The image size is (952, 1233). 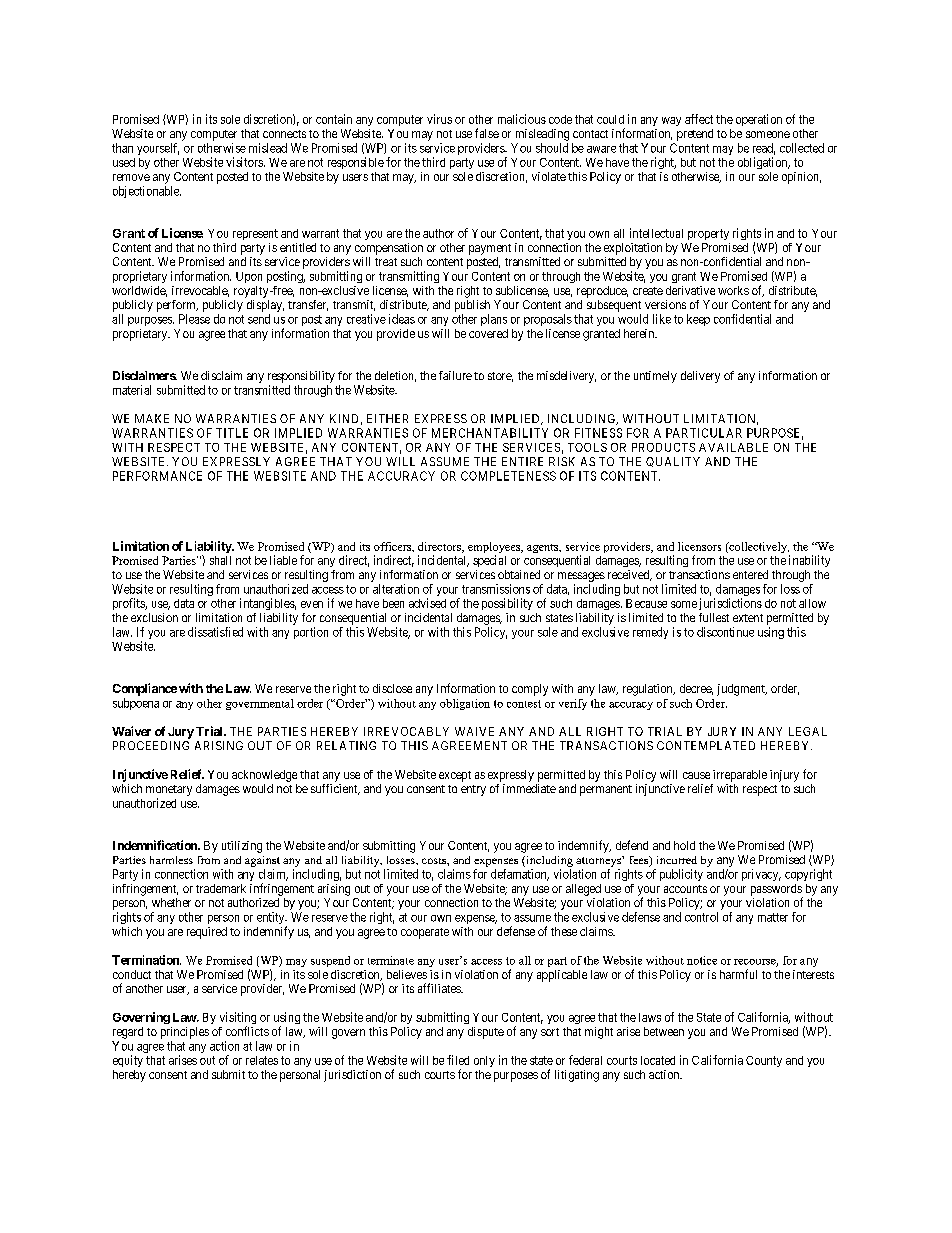 I want to click on except, so click(x=455, y=776).
